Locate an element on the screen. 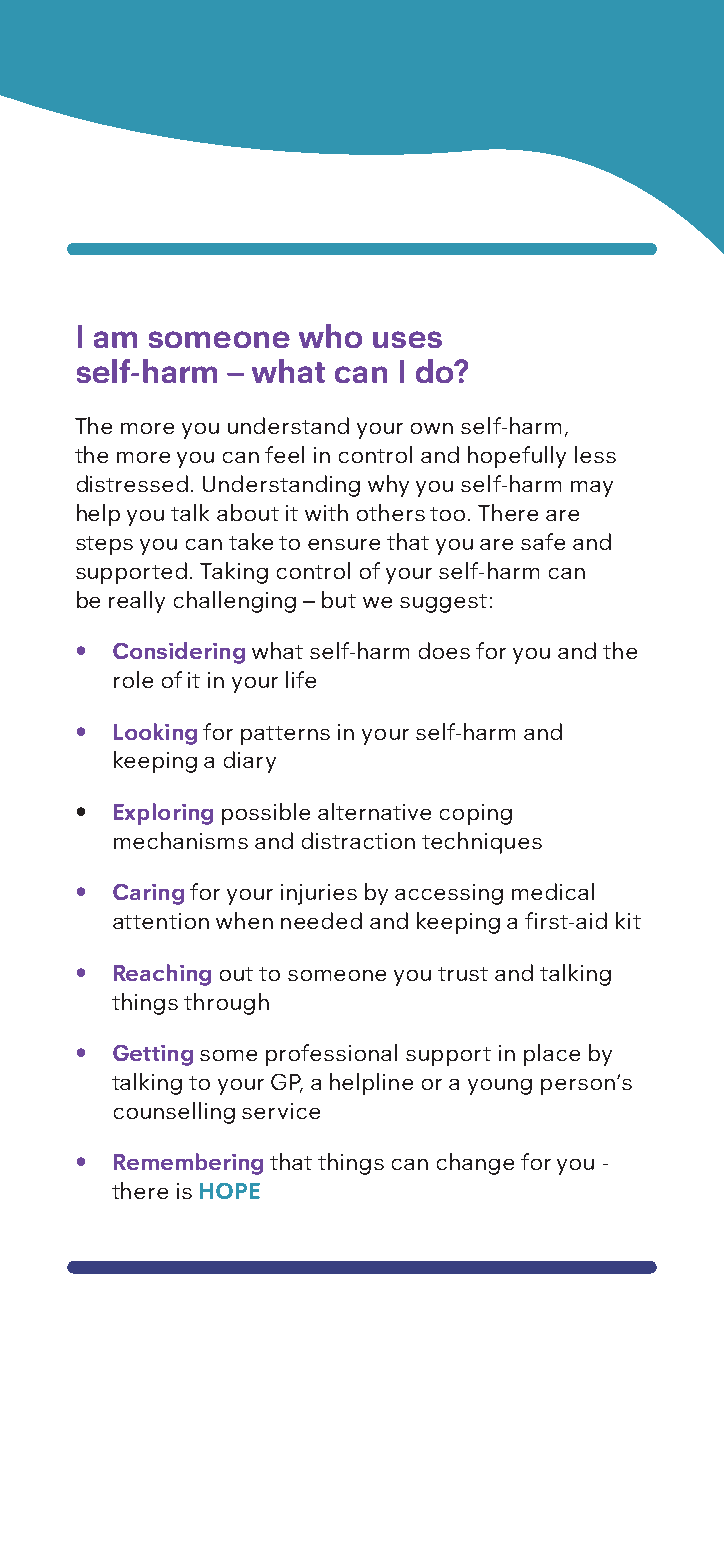 Image resolution: width=724 pixels, height=1568 pixels. distressed is located at coordinates (132, 483).
